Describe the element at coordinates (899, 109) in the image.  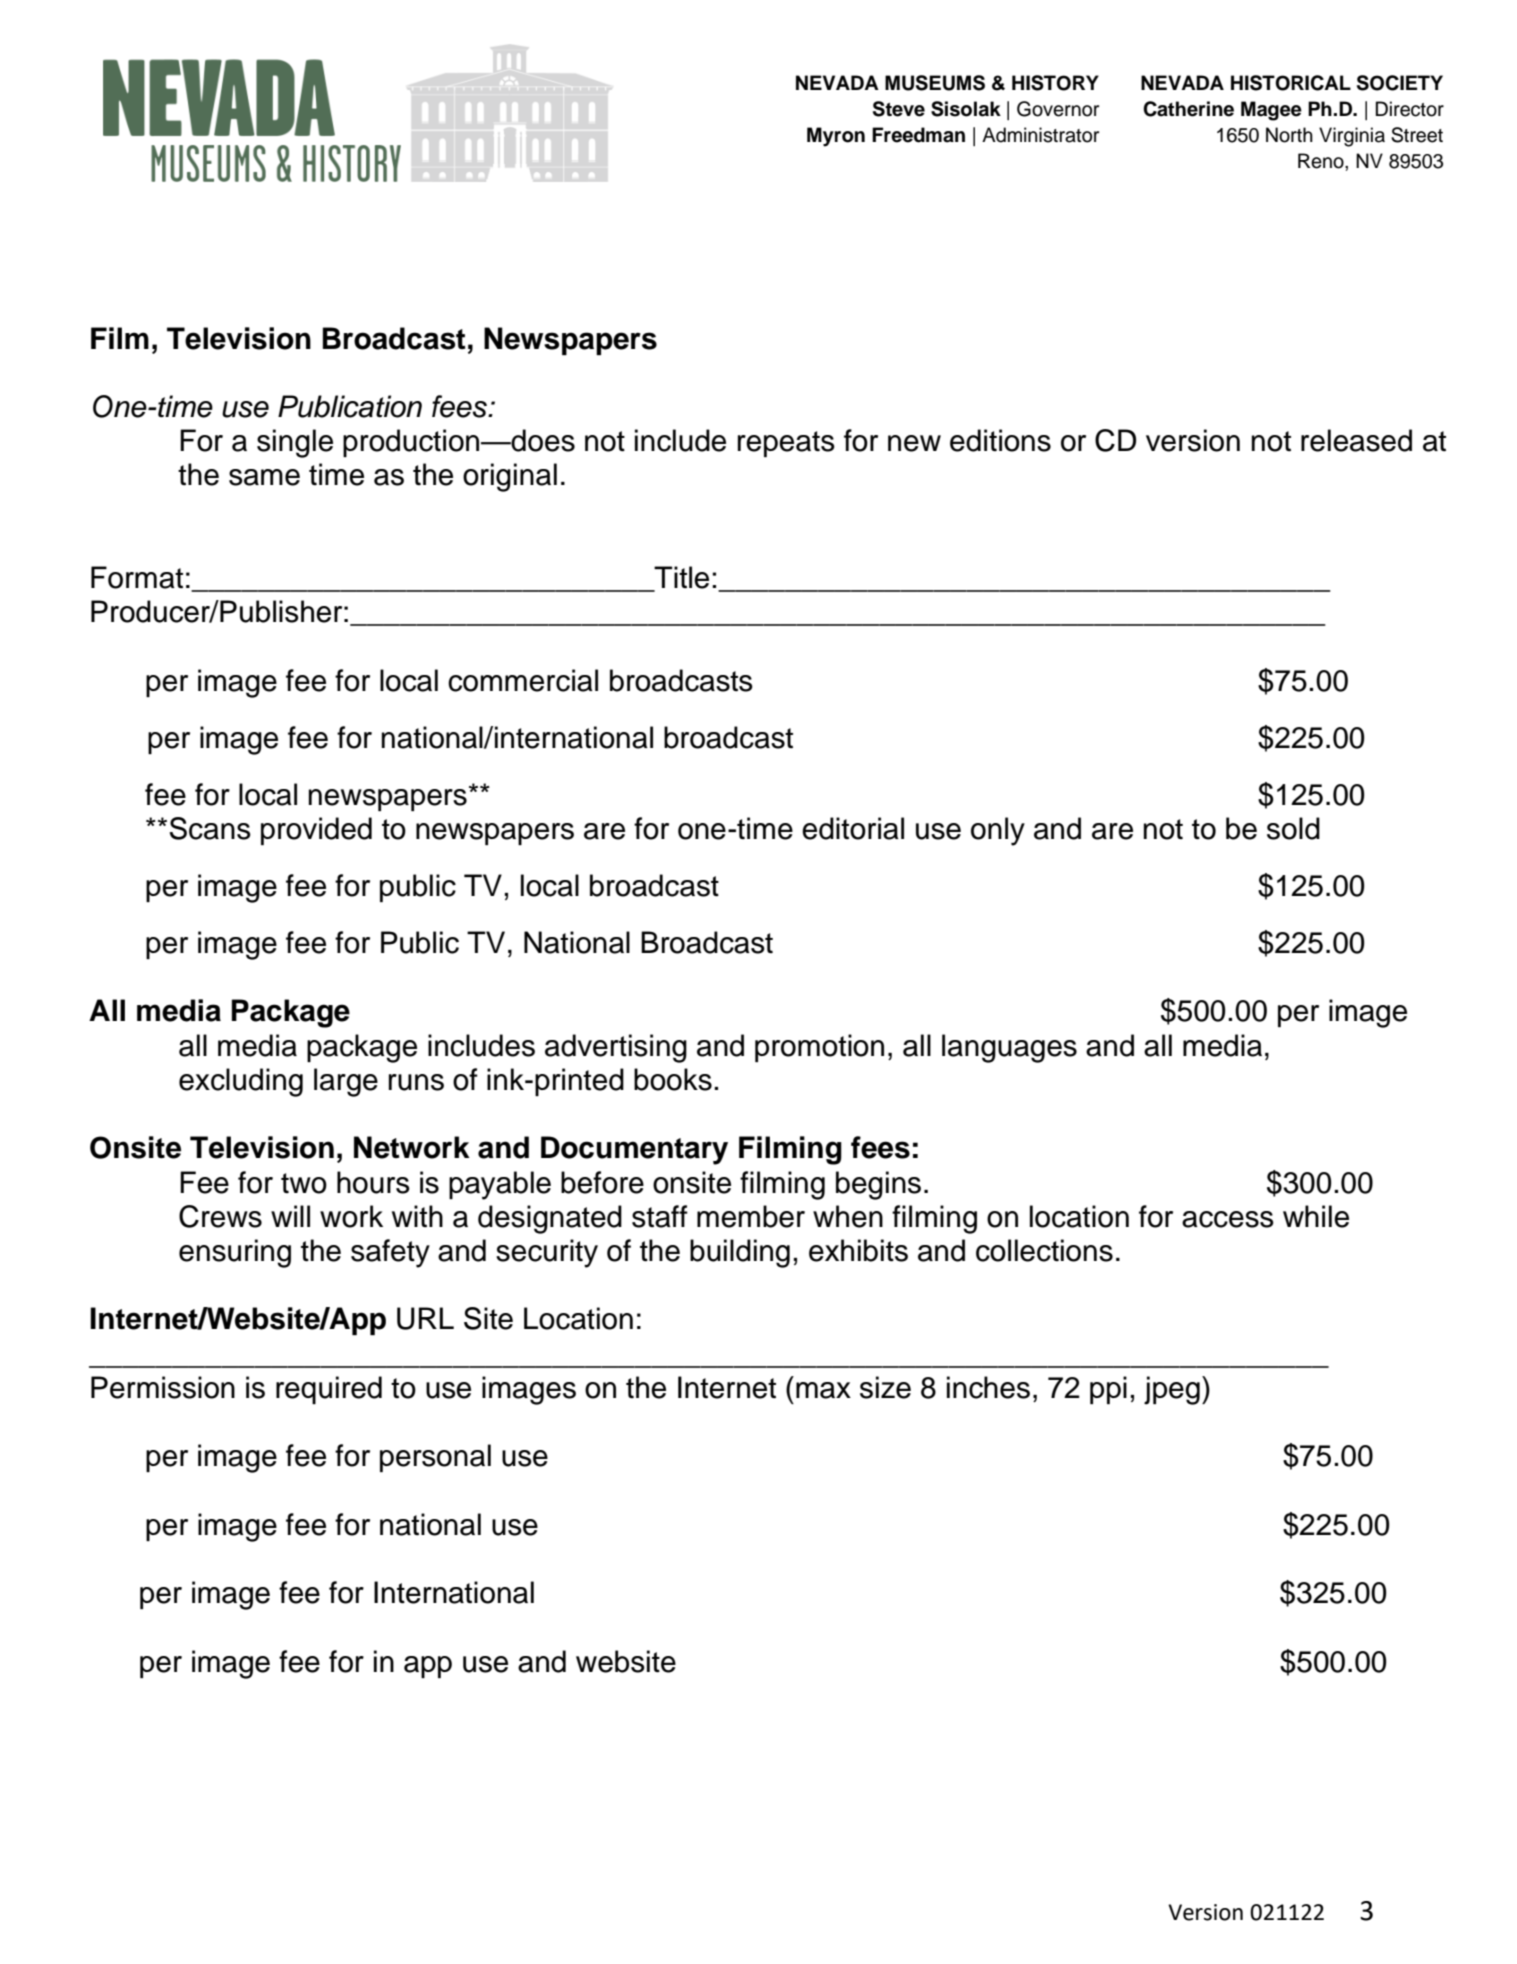
I see `Steve` at that location.
